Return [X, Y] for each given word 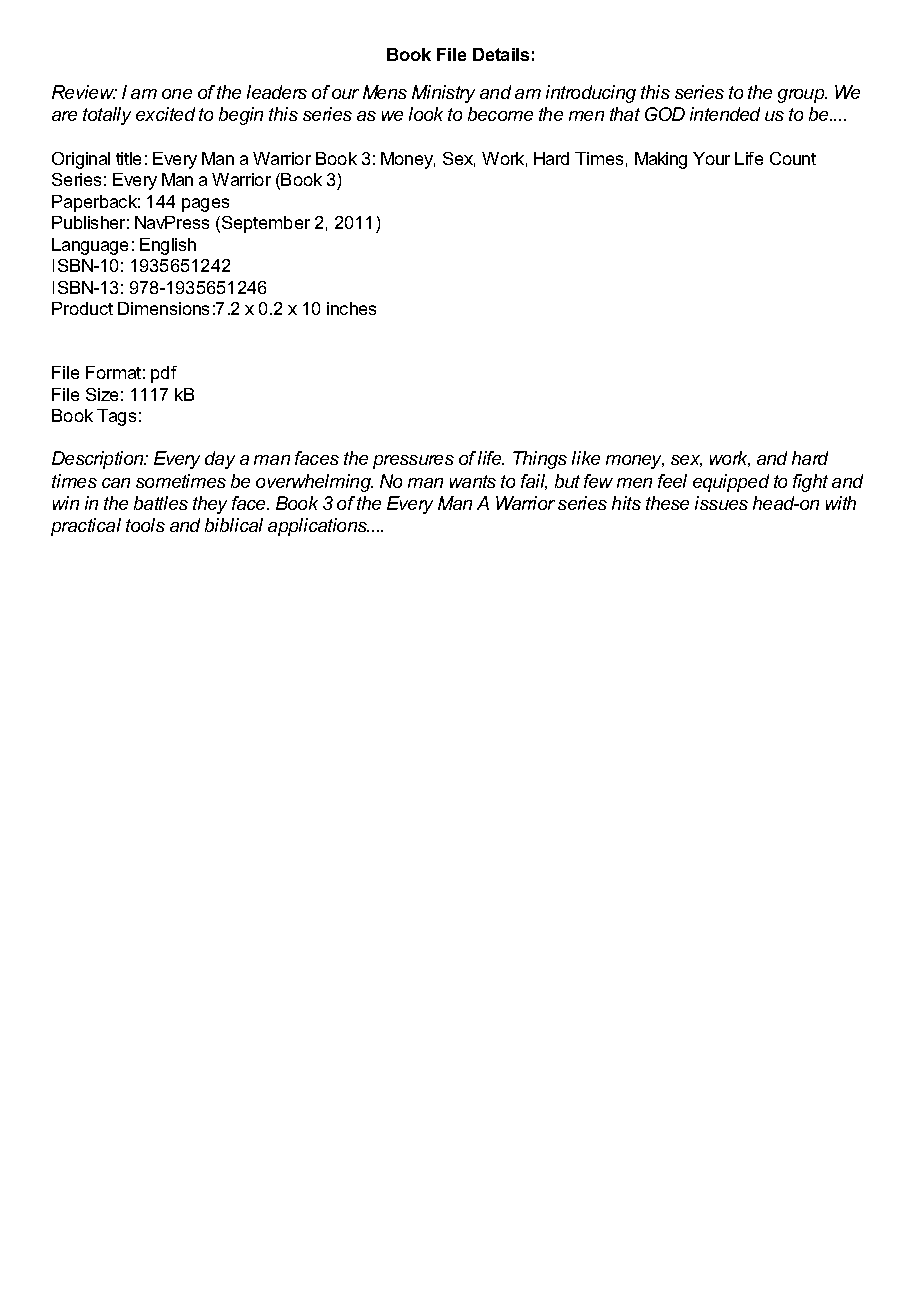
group [802, 96]
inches [351, 308]
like [586, 458]
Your [711, 158]
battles [161, 503]
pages [205, 205]
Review [84, 92]
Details [501, 54]
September [266, 224]
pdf [164, 374]
